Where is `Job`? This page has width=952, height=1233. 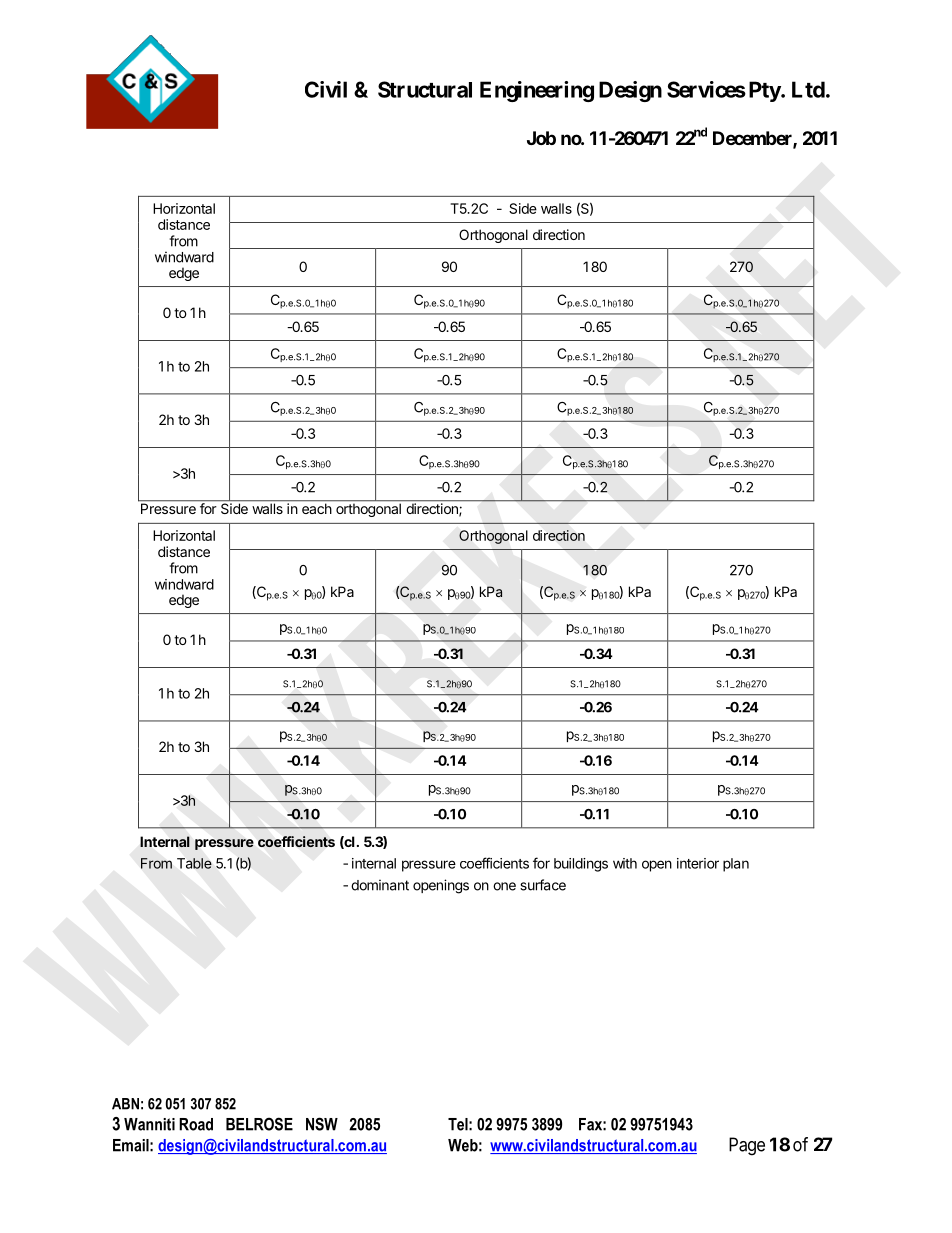
Job is located at coordinates (541, 138).
